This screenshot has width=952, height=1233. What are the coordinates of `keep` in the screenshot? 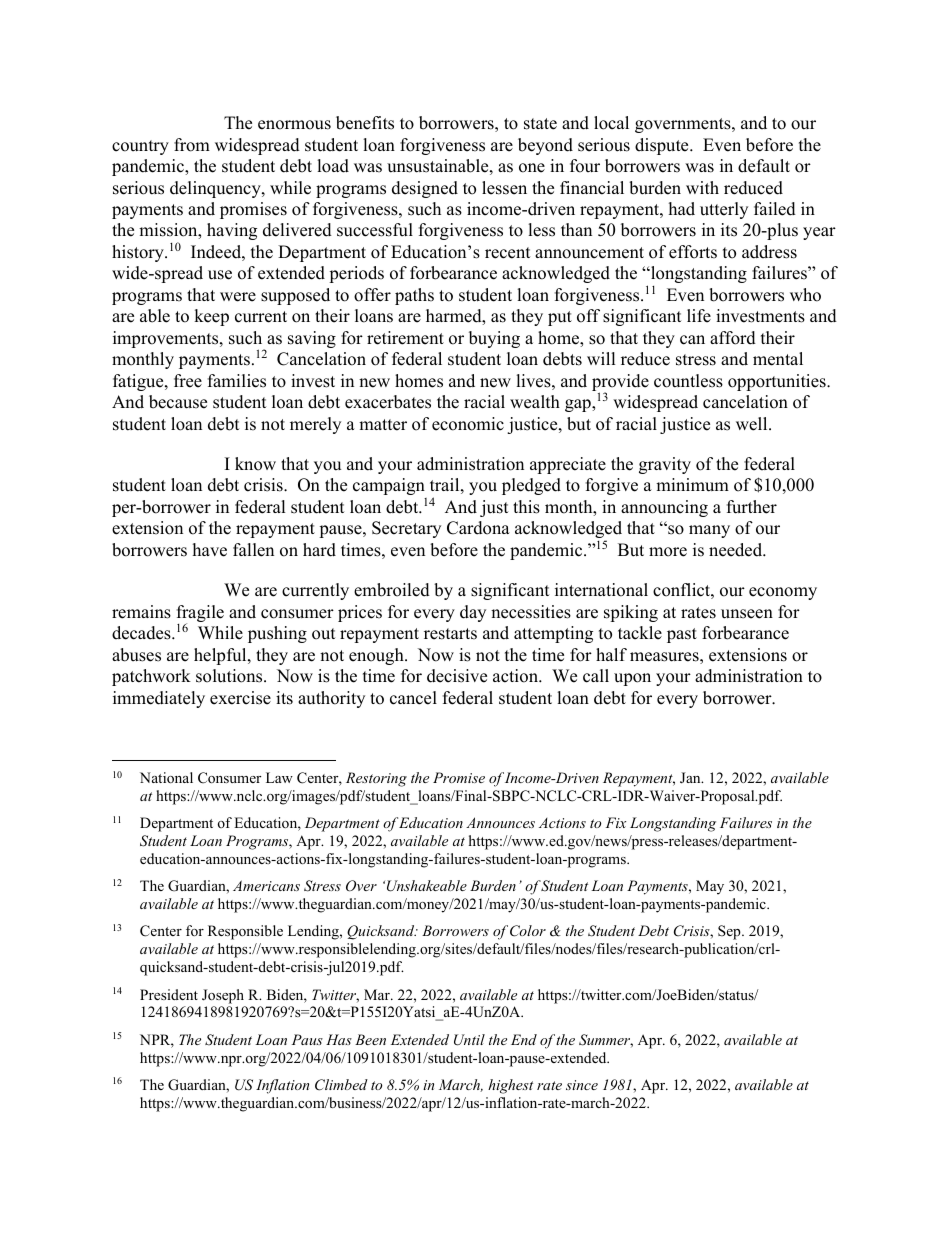 It's located at (211, 317).
